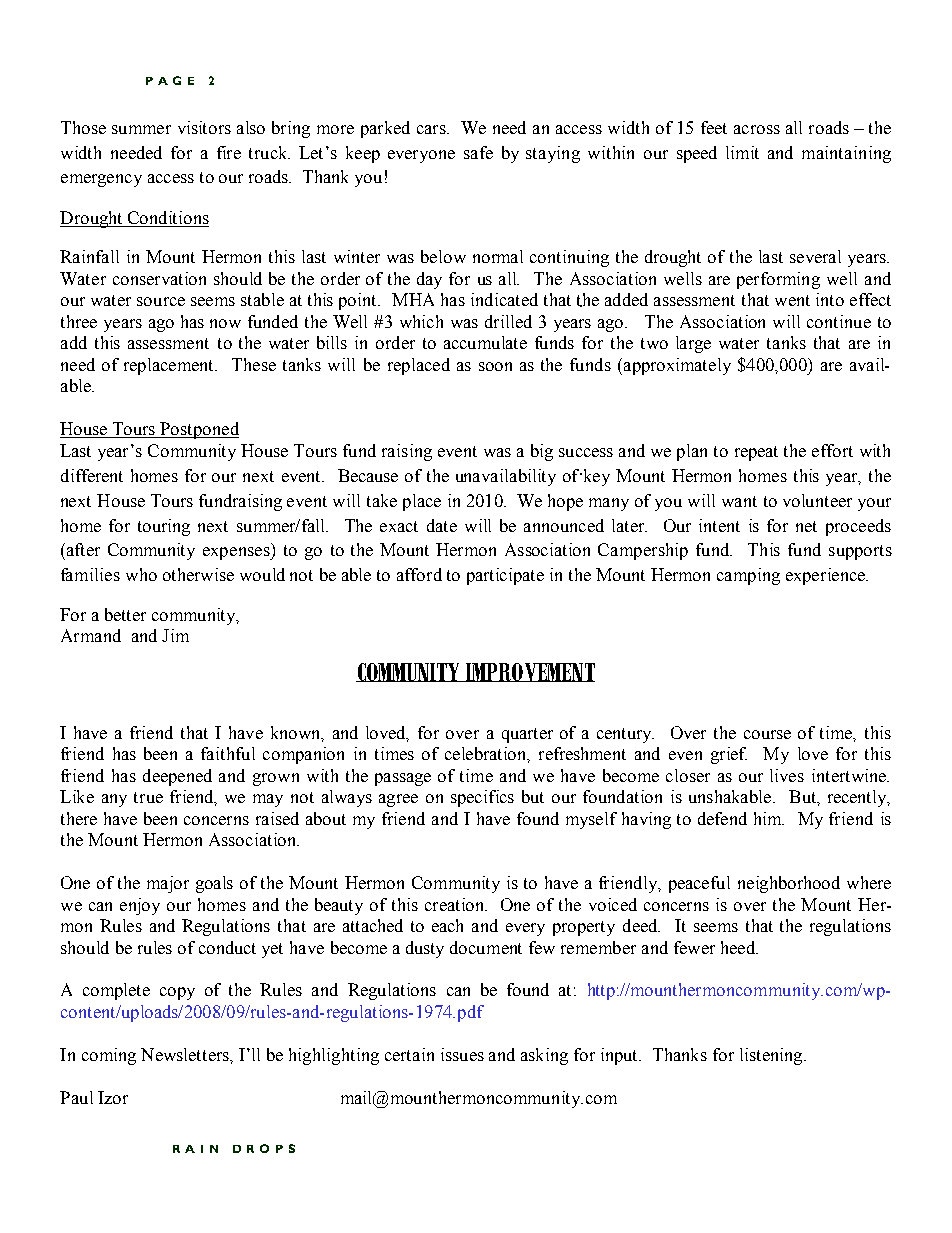 The height and width of the screenshot is (1233, 952). Describe the element at coordinates (229, 152) in the screenshot. I see `fire` at that location.
